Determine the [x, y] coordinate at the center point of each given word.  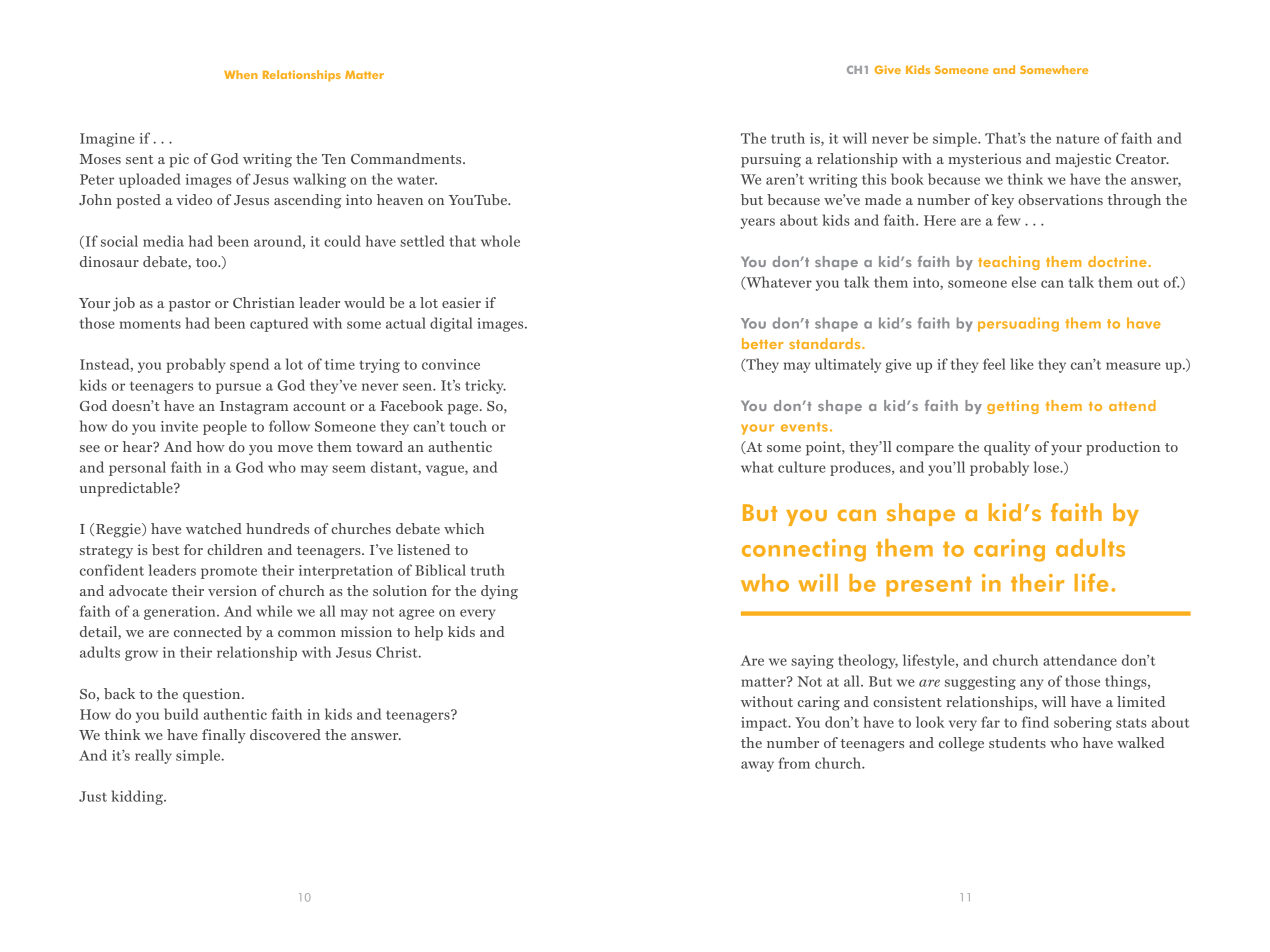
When [241, 74]
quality [1007, 448]
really [153, 756]
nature [1077, 139]
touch [468, 426]
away [757, 766]
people [225, 427]
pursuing [771, 160]
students [1017, 742]
